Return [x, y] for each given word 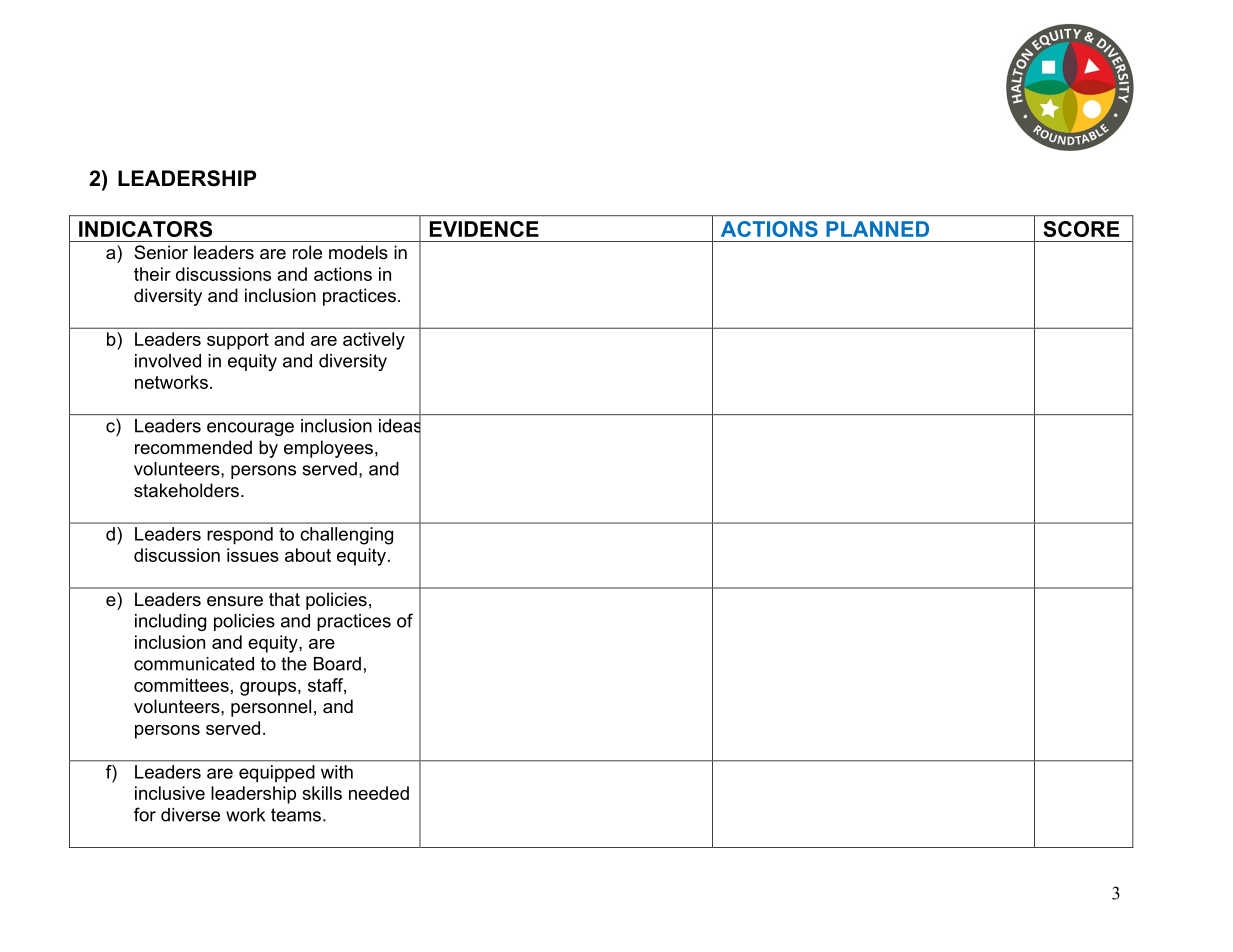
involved [168, 361]
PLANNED [877, 229]
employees [328, 449]
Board [337, 664]
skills [322, 793]
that [284, 599]
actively [374, 341]
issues [253, 555]
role [307, 252]
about [308, 555]
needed [379, 793]
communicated [194, 664]
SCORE [1081, 229]
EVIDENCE [484, 229]
